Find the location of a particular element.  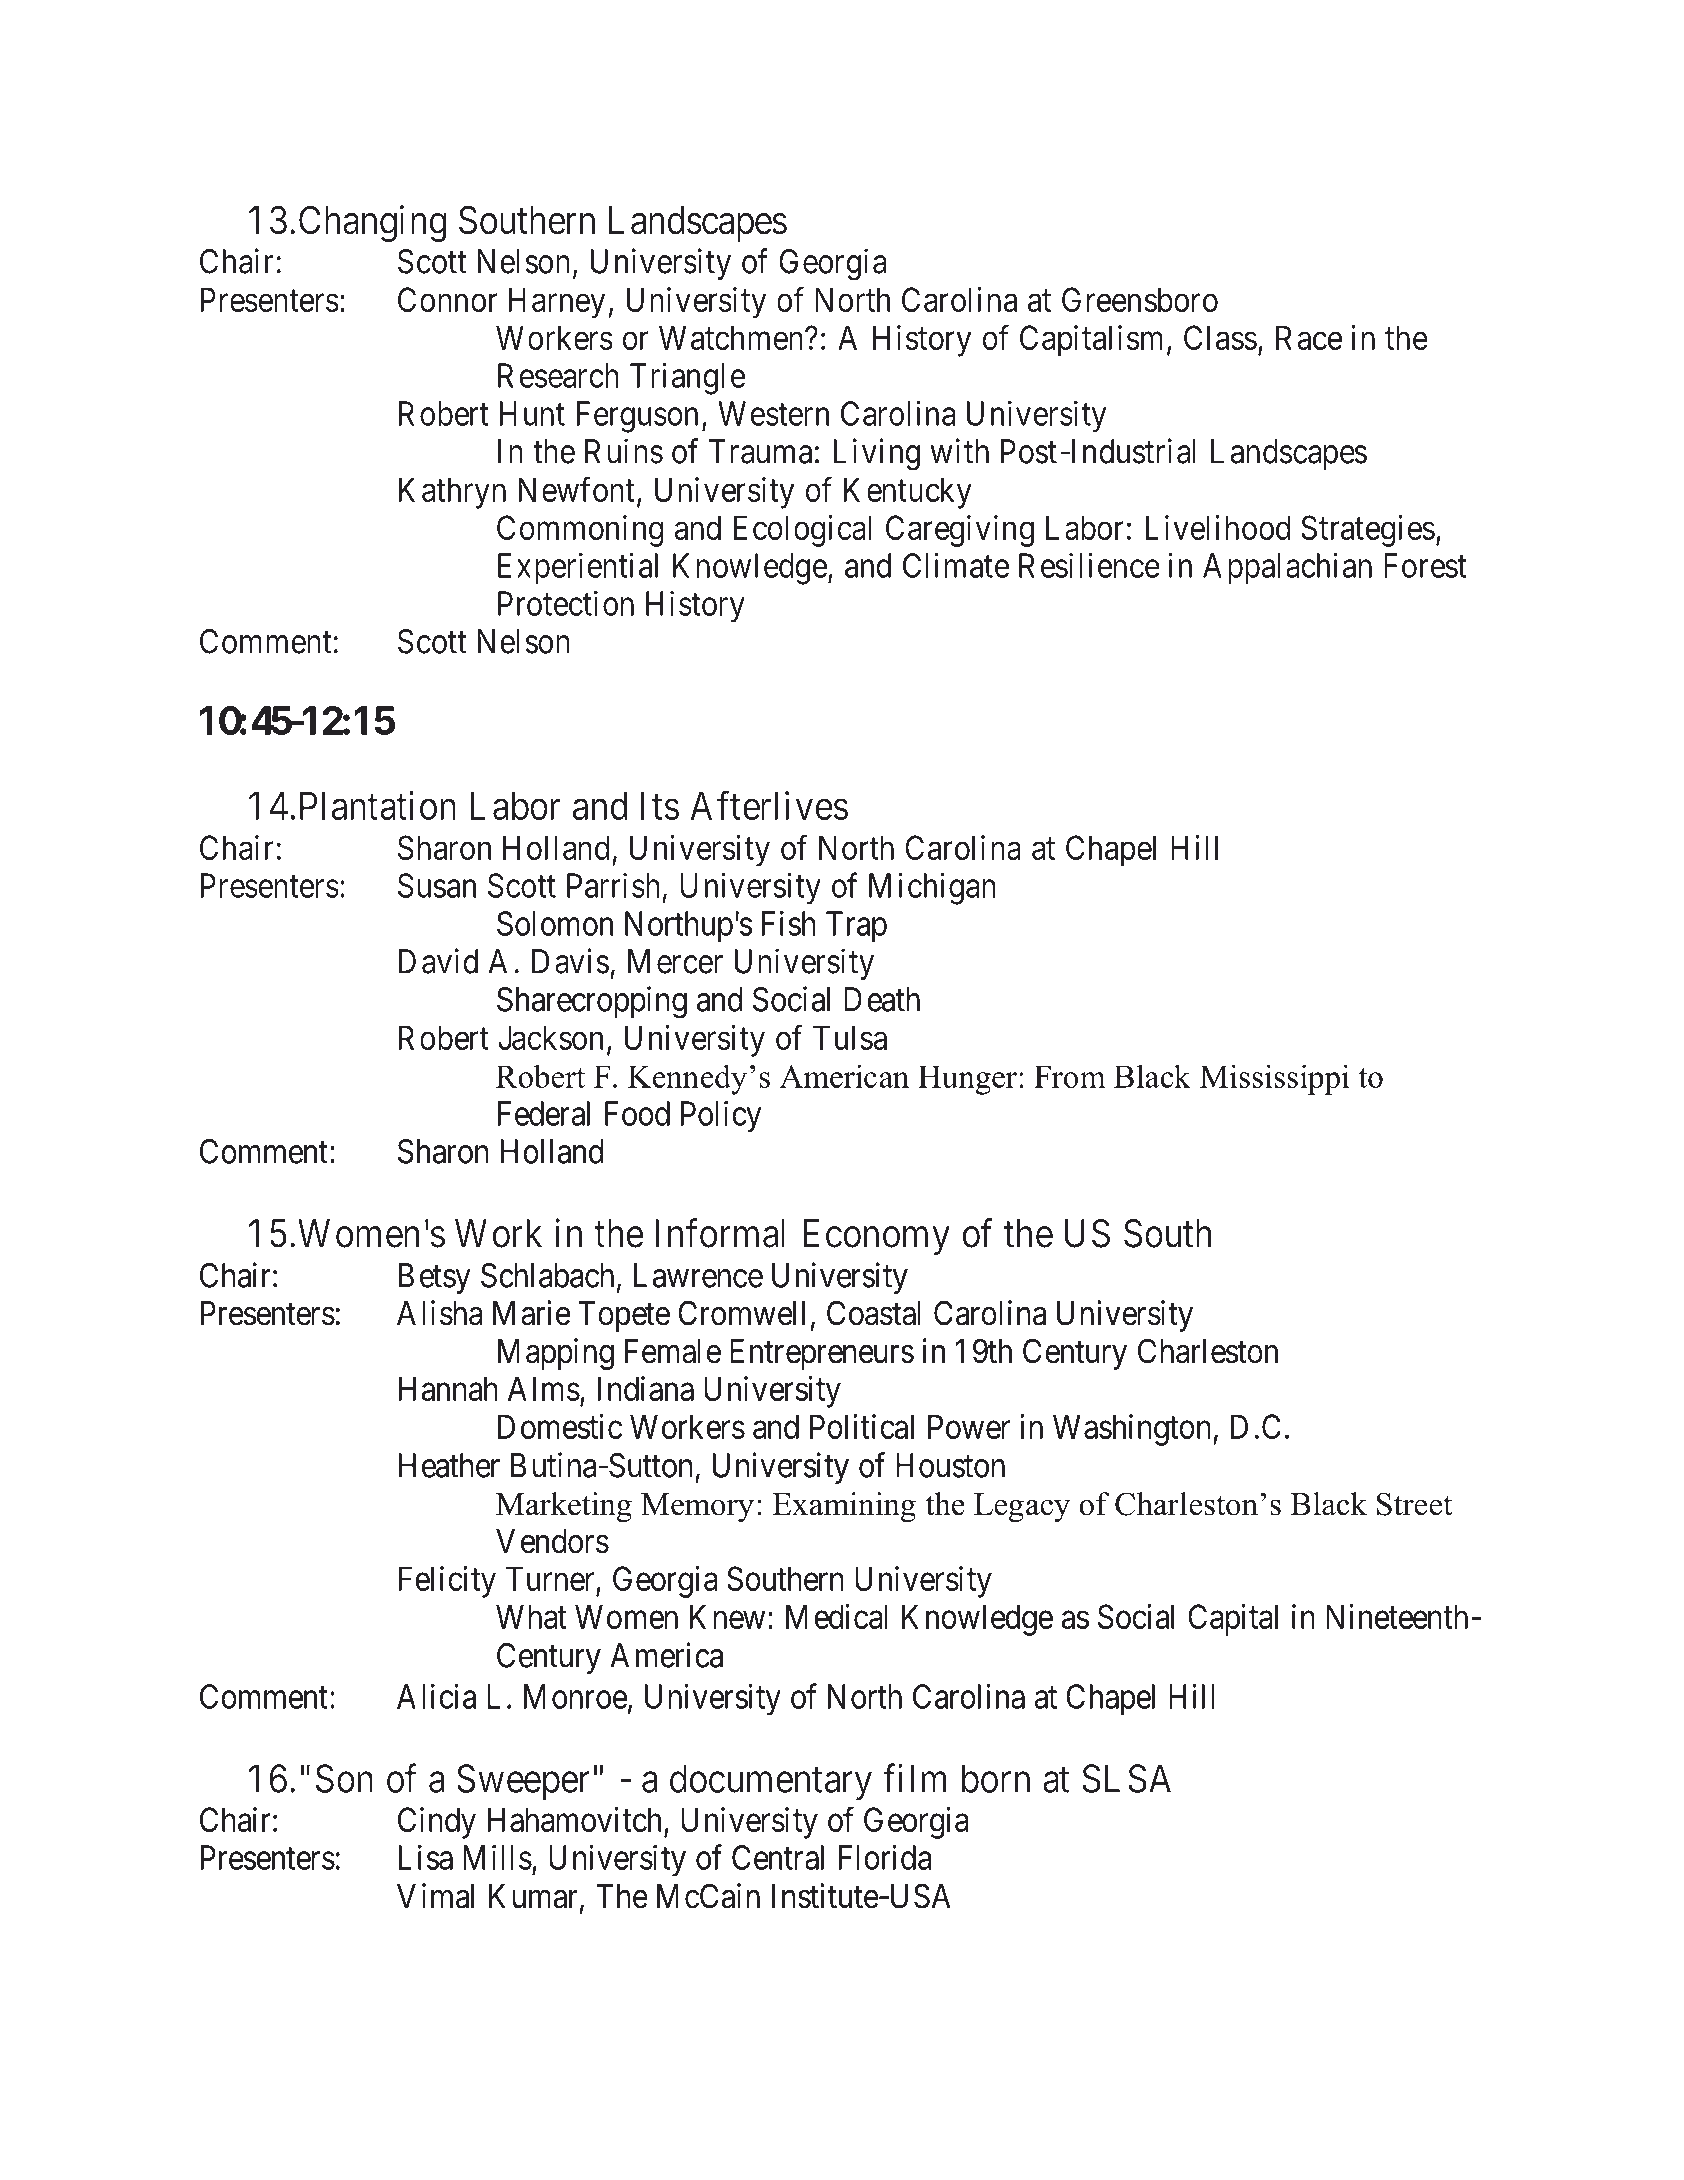

Hunger is located at coordinates (967, 1080).
